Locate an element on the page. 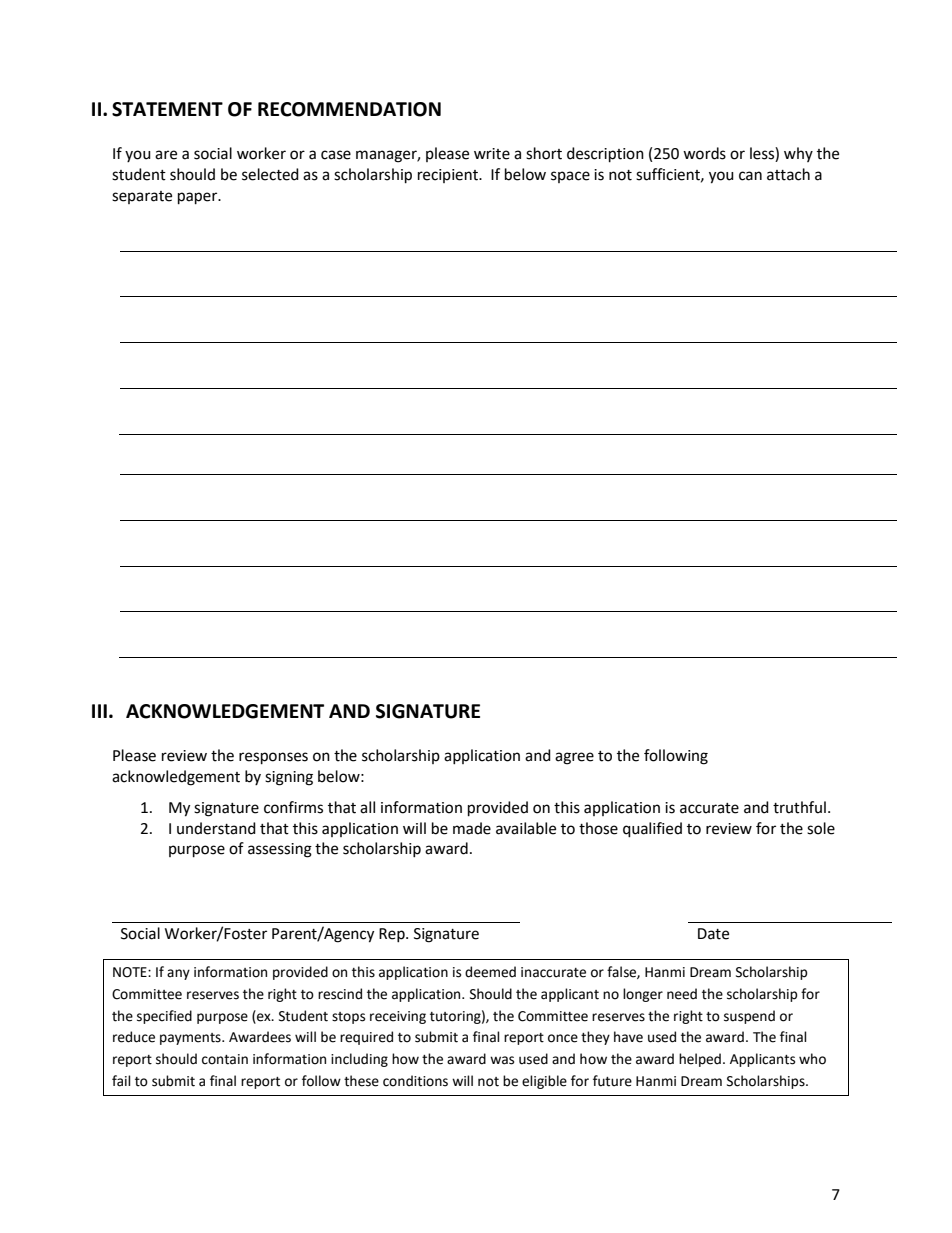  STATEMENT is located at coordinates (167, 109).
